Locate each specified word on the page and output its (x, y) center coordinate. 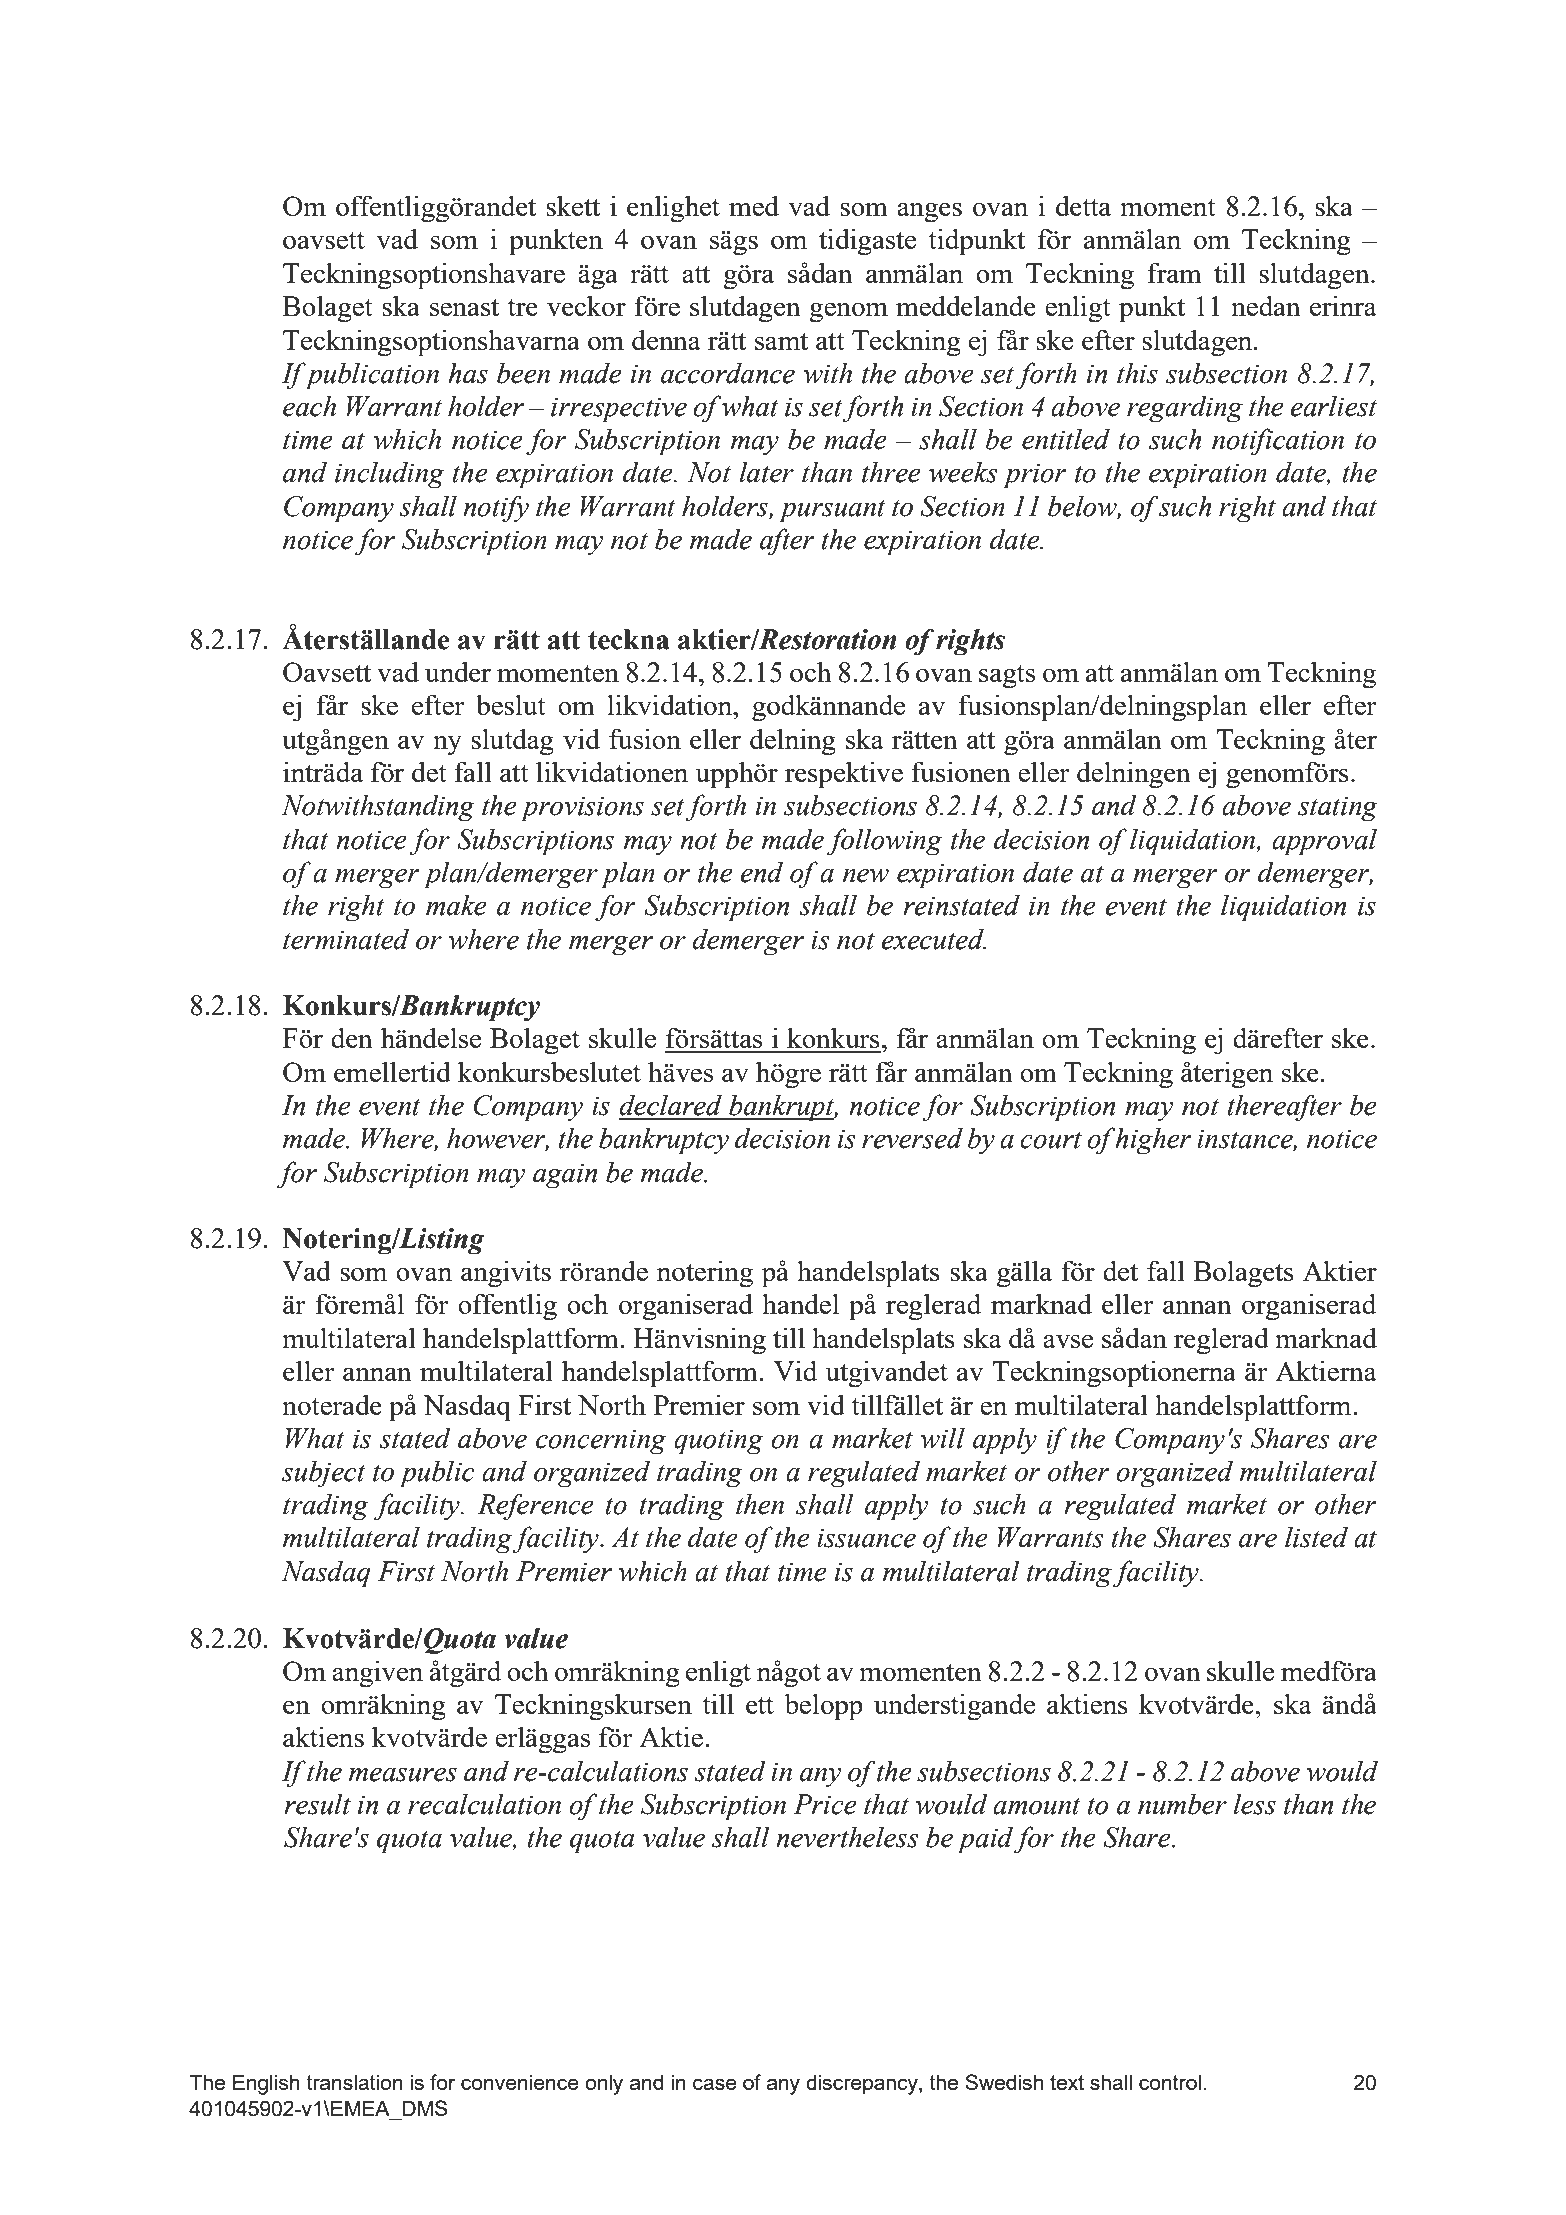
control (1170, 2082)
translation (354, 2082)
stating (1338, 809)
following (884, 842)
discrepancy (863, 2084)
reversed (912, 1138)
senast (464, 307)
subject (324, 1474)
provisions (582, 809)
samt (781, 341)
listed (1316, 1537)
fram (1174, 272)
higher (1153, 1141)
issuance (866, 1538)
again (565, 1176)
